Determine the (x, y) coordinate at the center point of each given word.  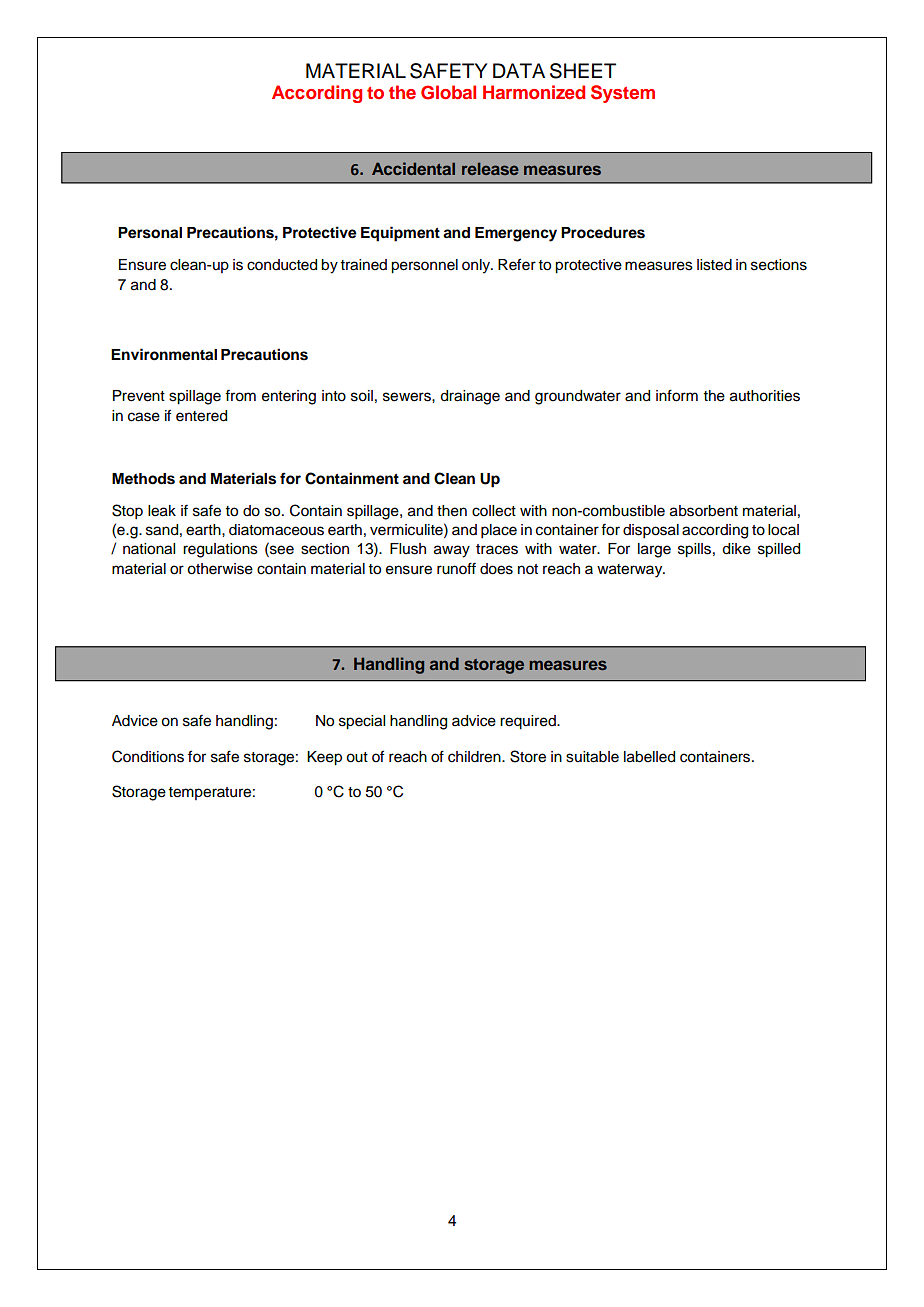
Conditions (148, 756)
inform (677, 395)
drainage (470, 397)
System (623, 94)
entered (201, 416)
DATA (519, 70)
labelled (649, 757)
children (475, 757)
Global (448, 92)
